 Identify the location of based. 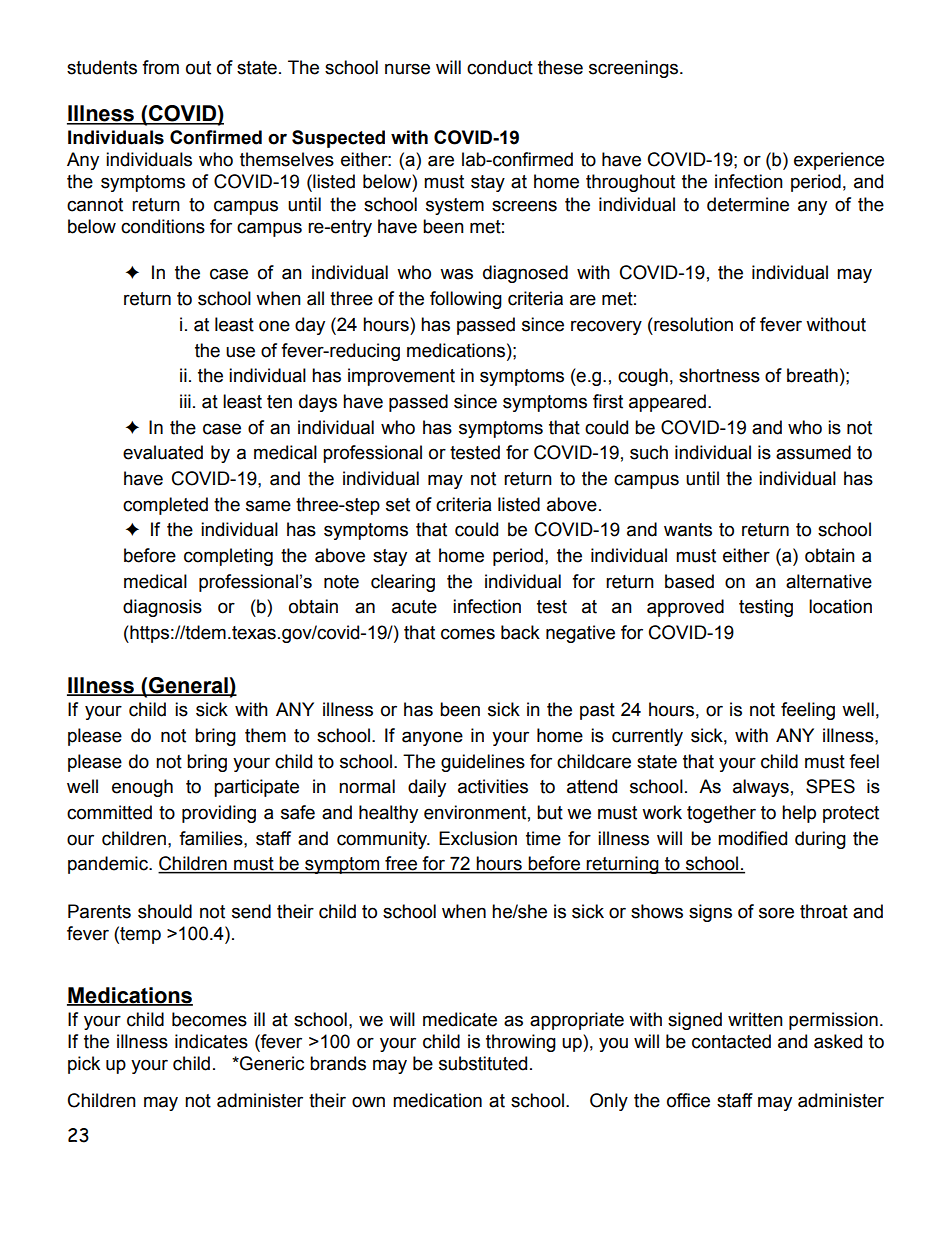
(689, 581).
